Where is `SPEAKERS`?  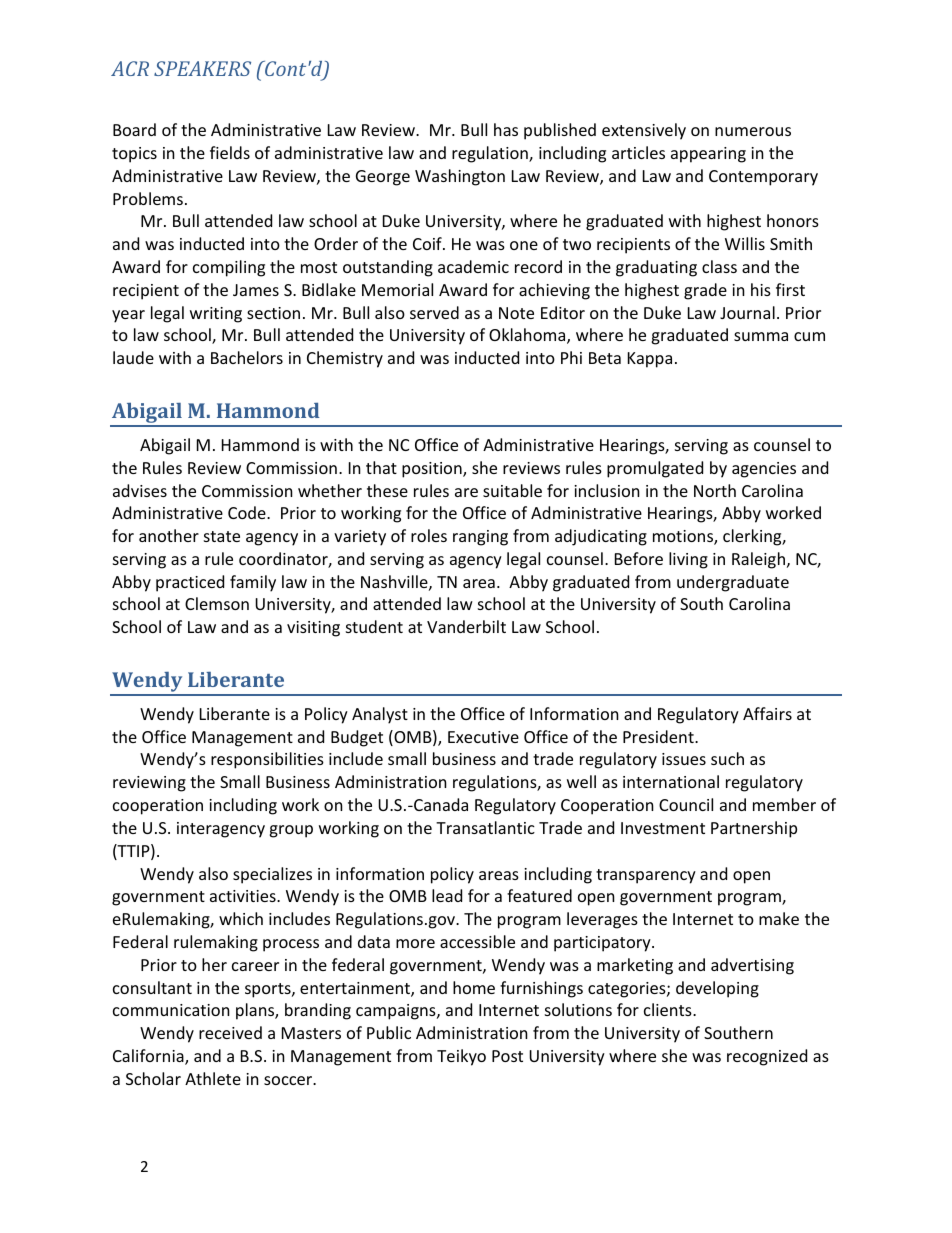
SPEAKERS is located at coordinates (202, 68).
